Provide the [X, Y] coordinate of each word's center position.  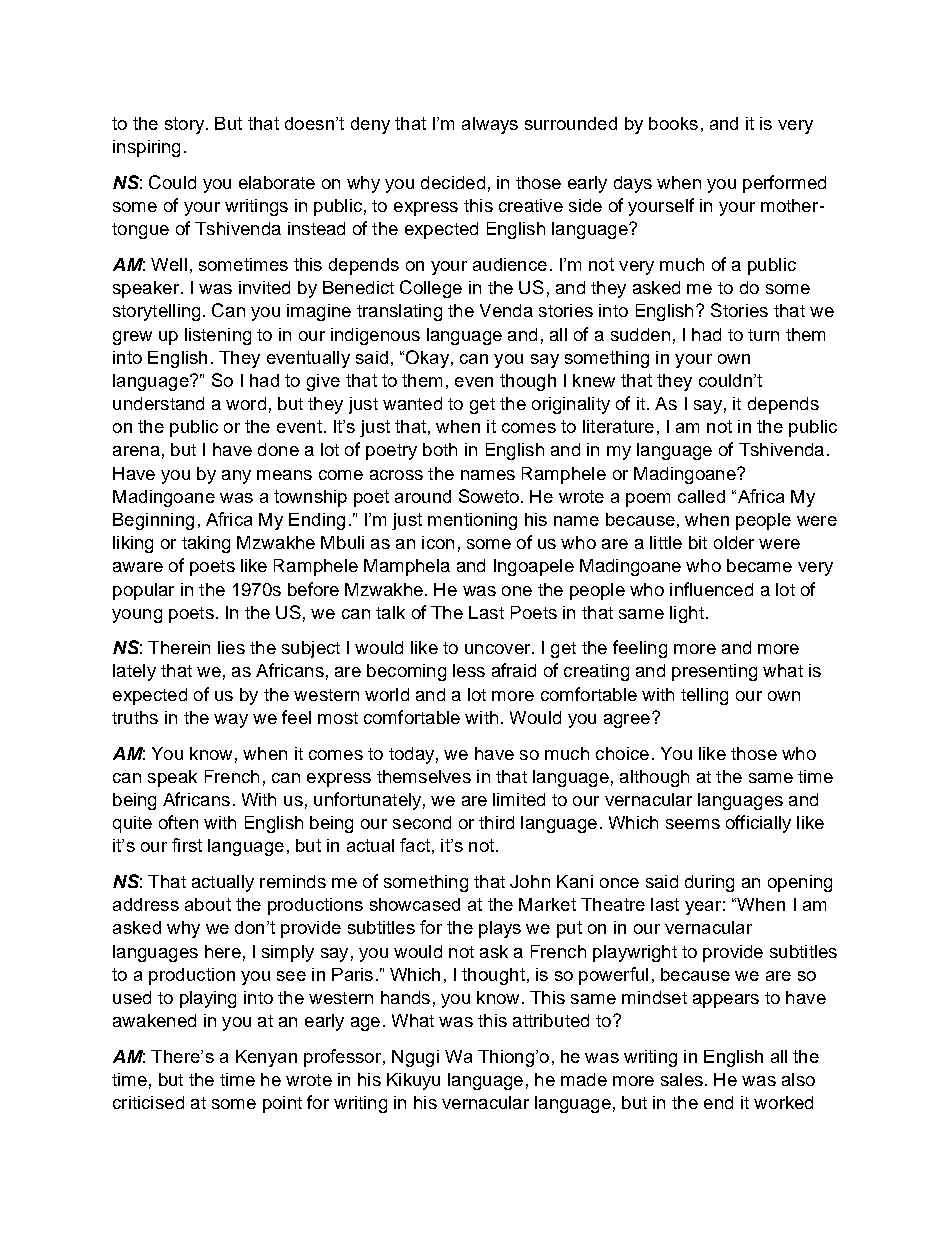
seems [693, 824]
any [236, 477]
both [440, 449]
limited [519, 799]
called [701, 496]
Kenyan [266, 1058]
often [178, 822]
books [673, 123]
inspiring [146, 148]
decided [453, 182]
